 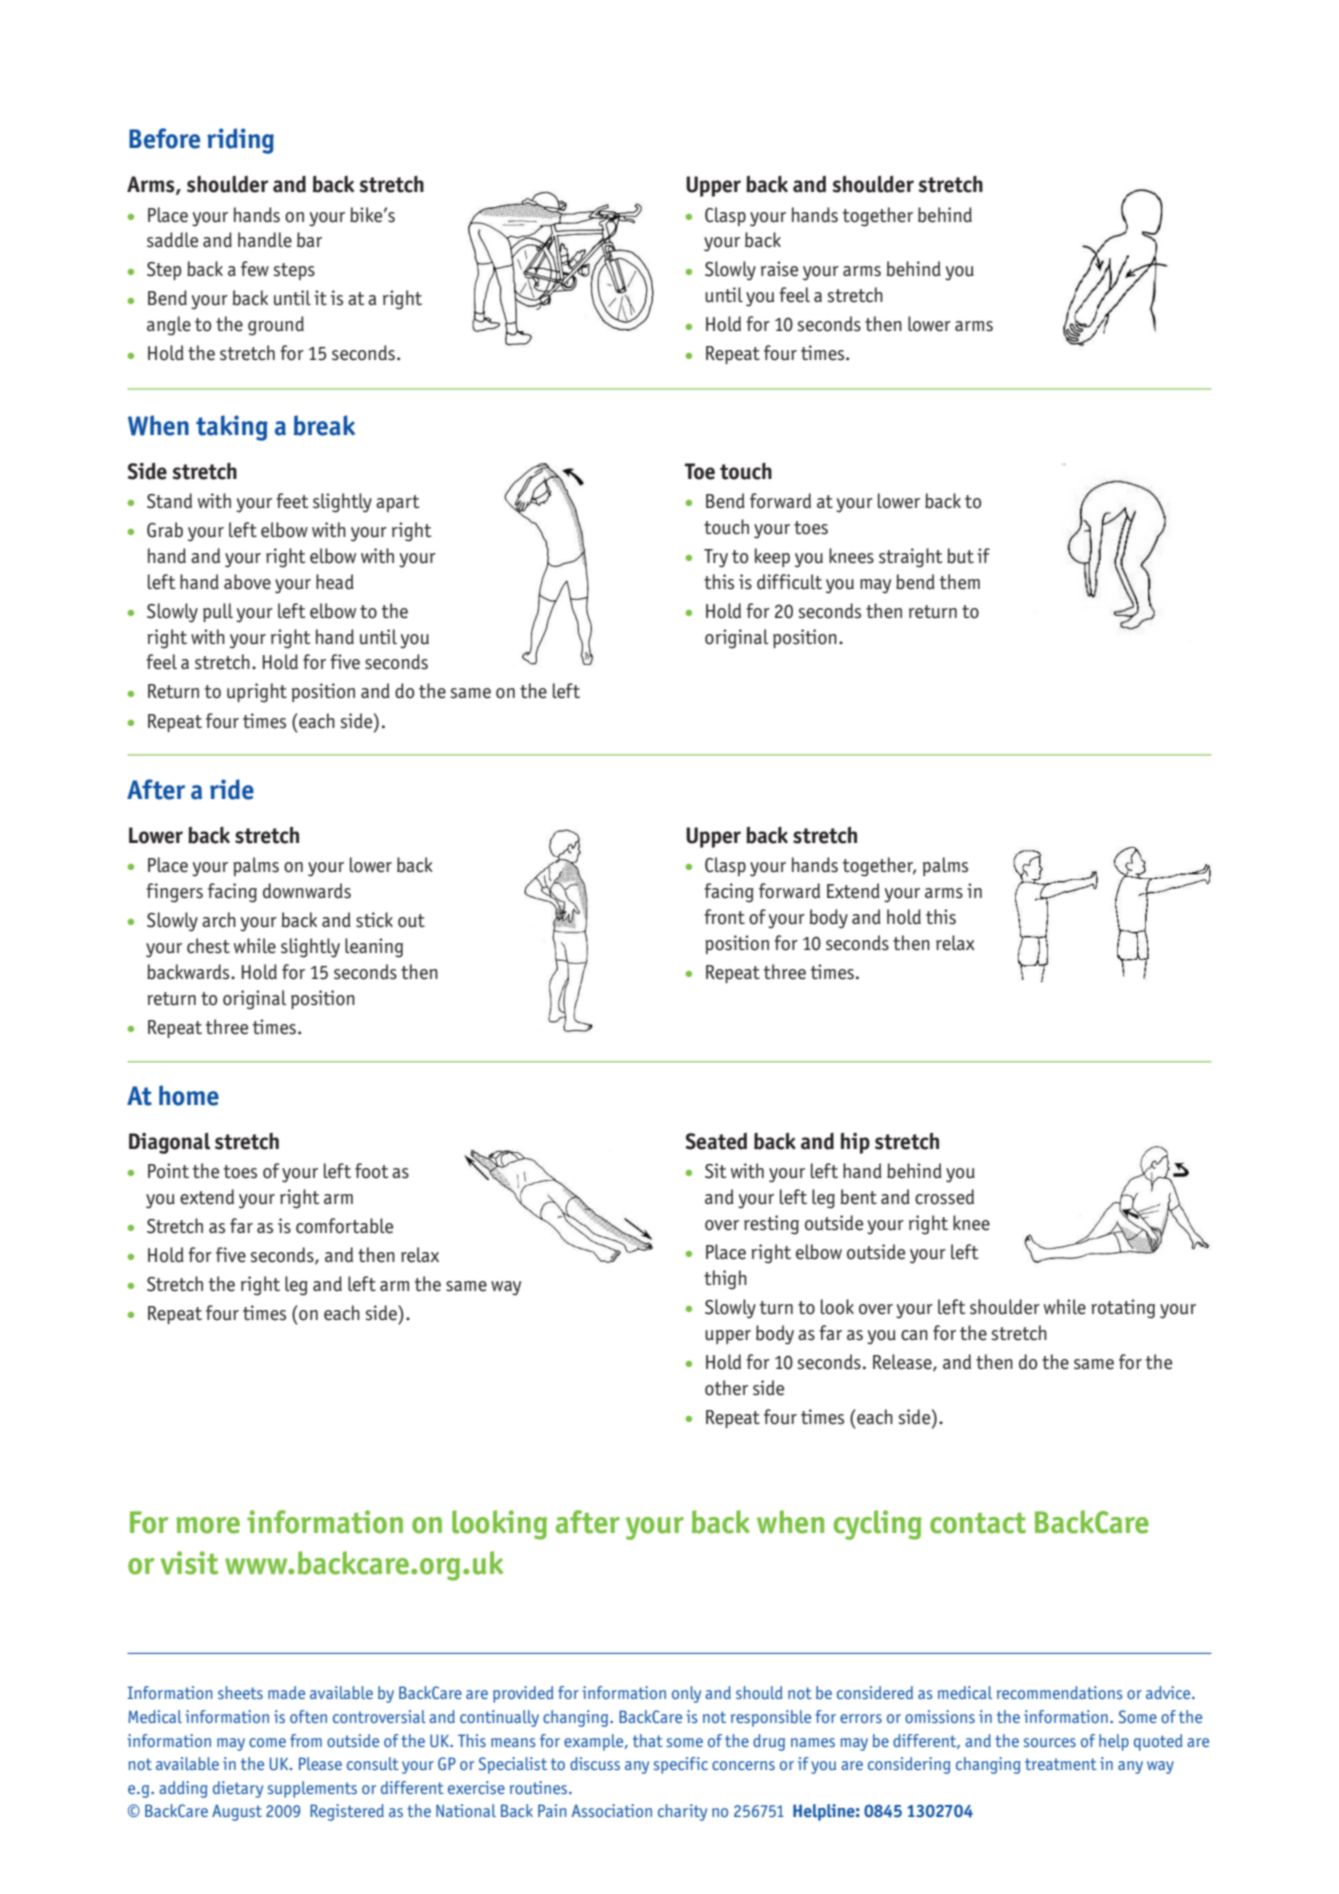 What do you see at coordinates (716, 558) in the screenshot?
I see `Try` at bounding box center [716, 558].
